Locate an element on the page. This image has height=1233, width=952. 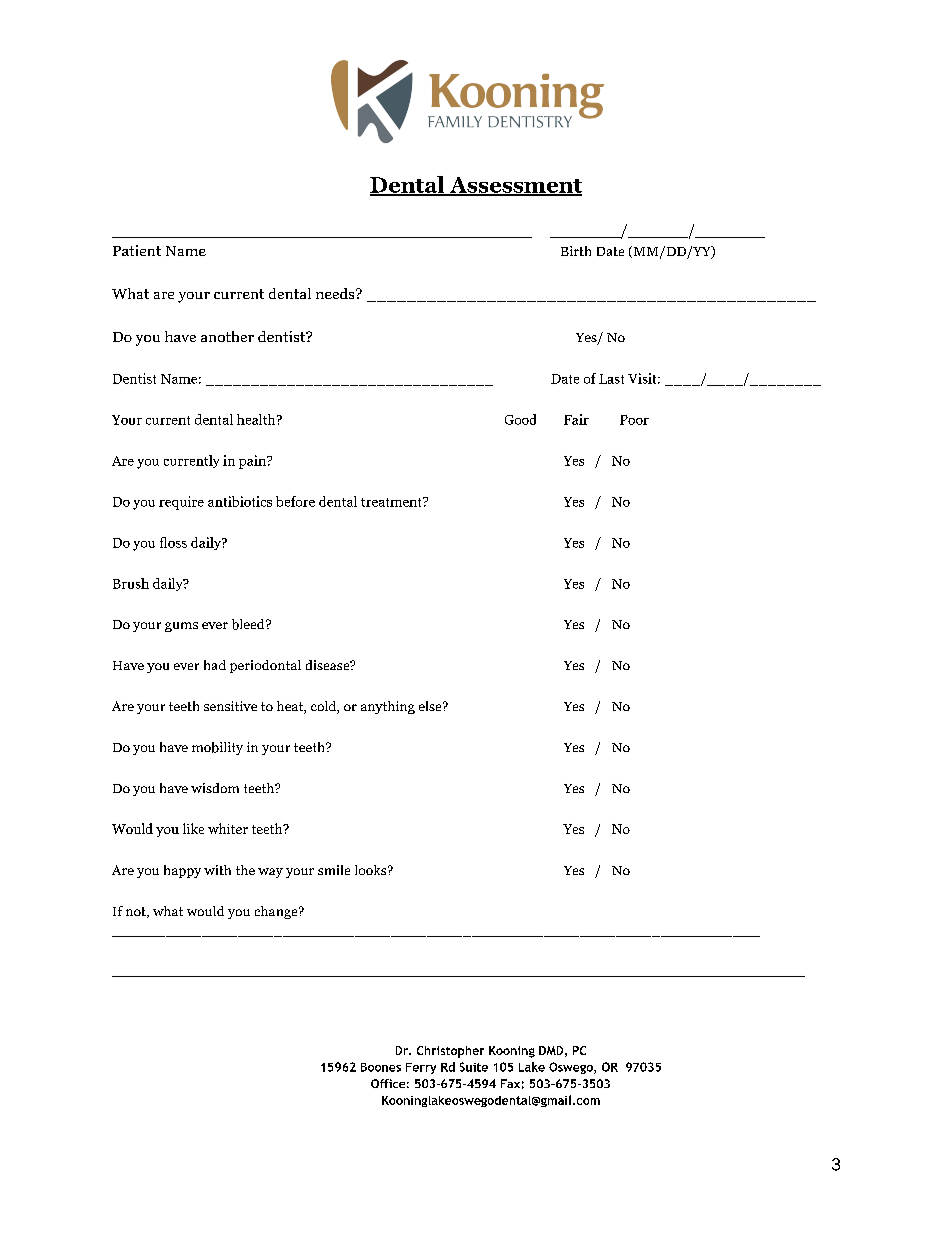
Birth is located at coordinates (576, 251).
